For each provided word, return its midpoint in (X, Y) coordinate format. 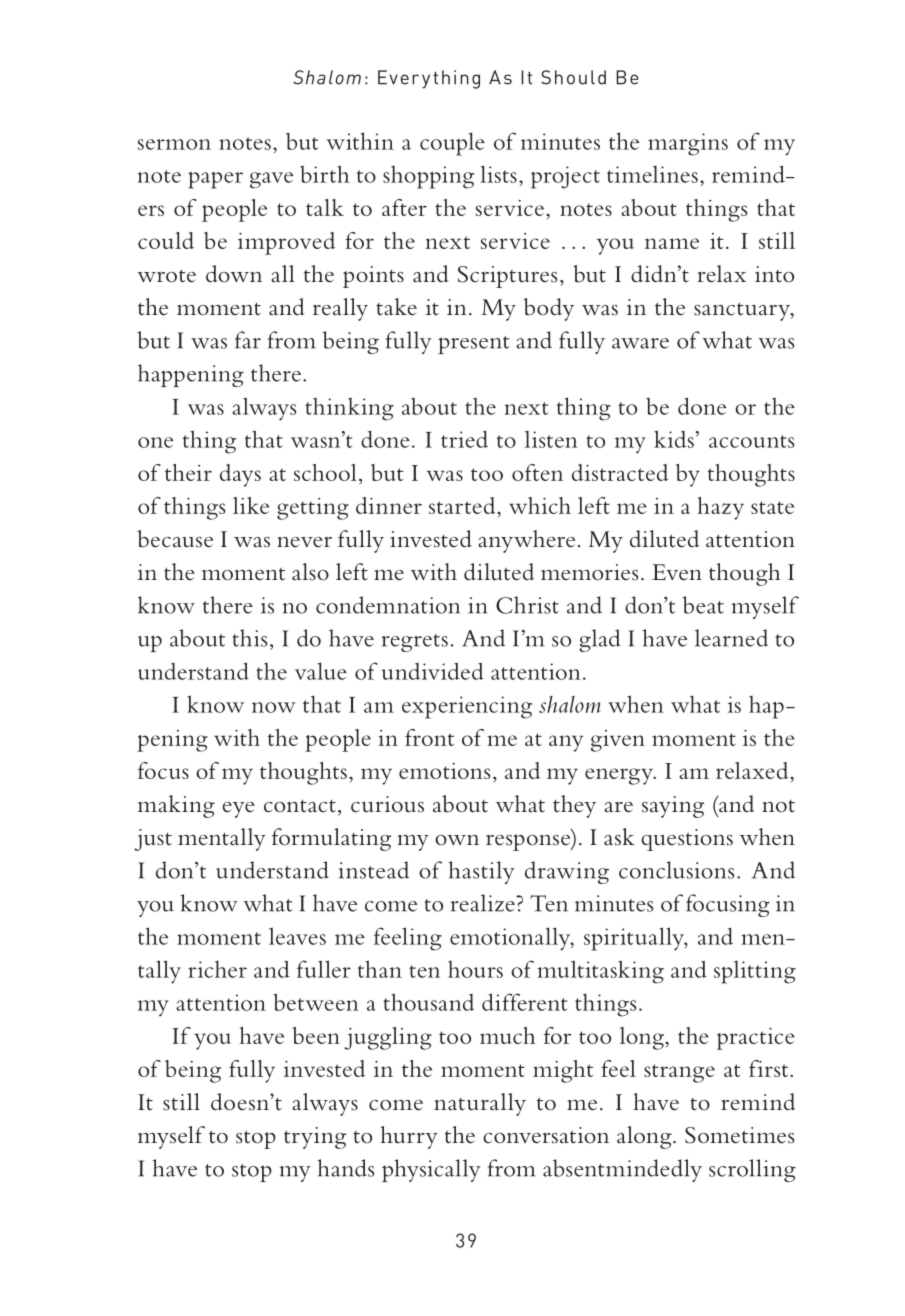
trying (315, 1138)
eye (238, 810)
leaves (297, 936)
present (473, 345)
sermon (174, 144)
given (618, 741)
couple (452, 144)
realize (484, 903)
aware (640, 343)
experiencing (467, 707)
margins (688, 144)
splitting (755, 972)
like (251, 505)
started (463, 505)
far (248, 340)
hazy (721, 508)
